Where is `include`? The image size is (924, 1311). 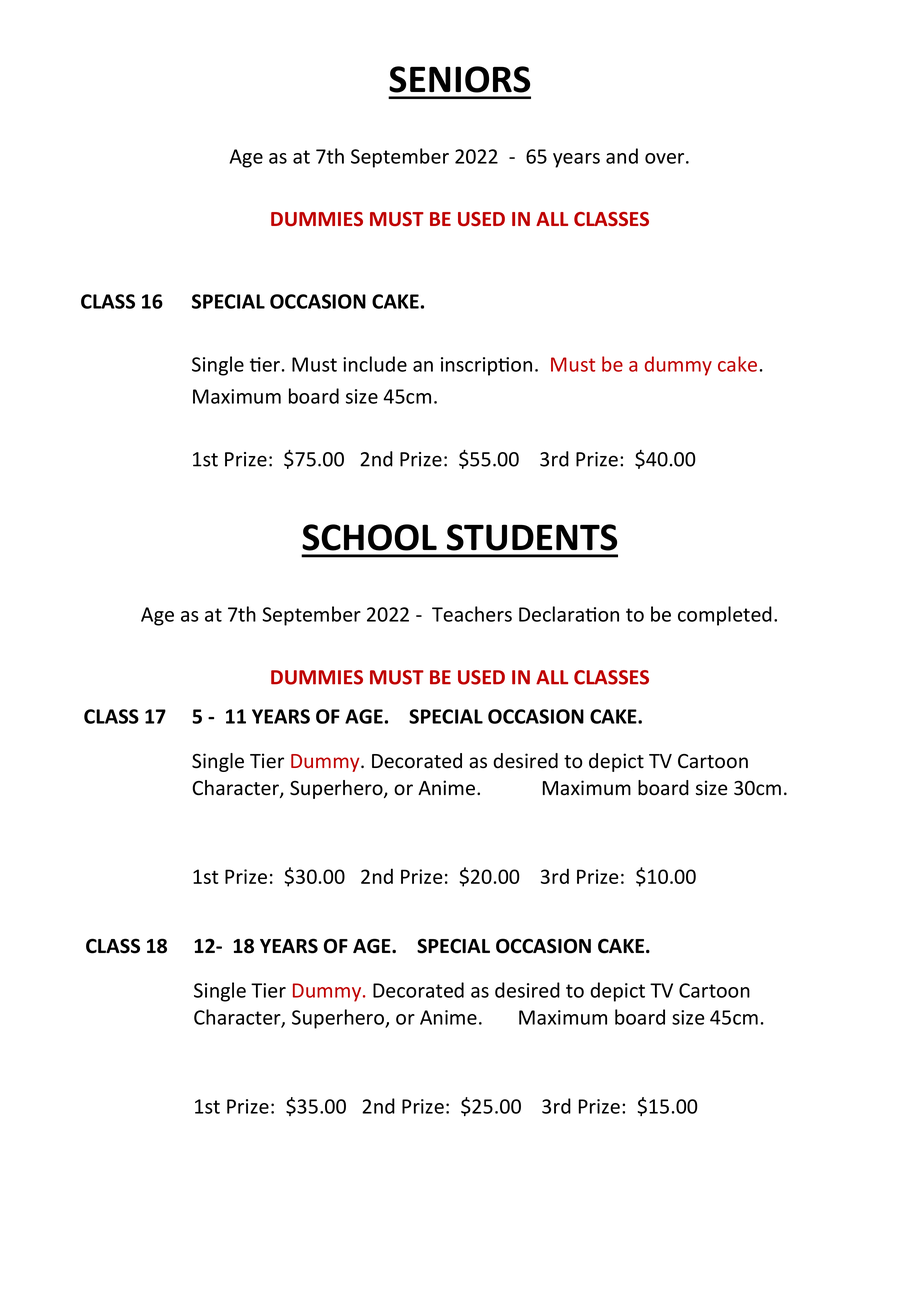
include is located at coordinates (375, 364).
